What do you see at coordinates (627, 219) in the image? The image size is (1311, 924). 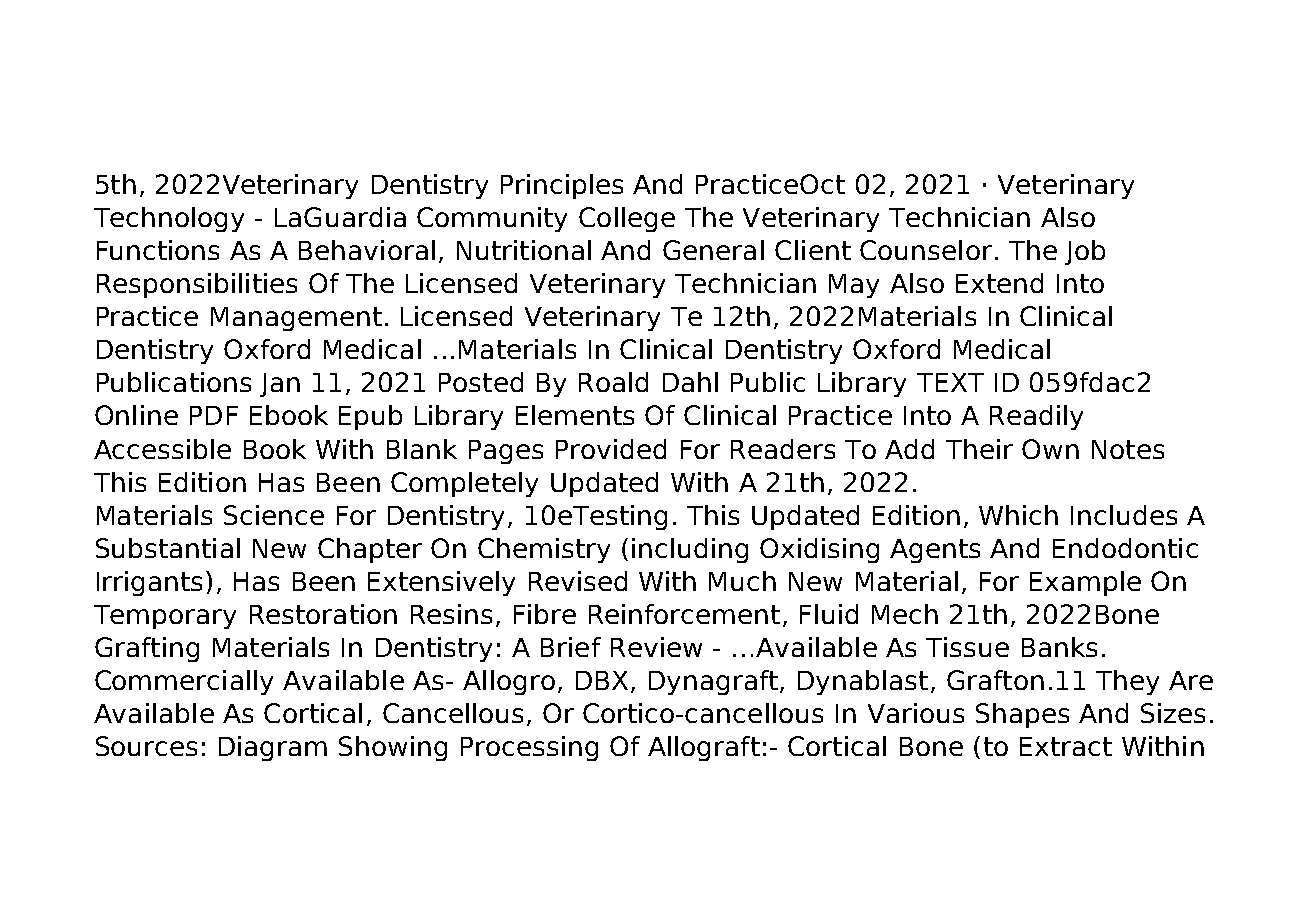 I see `College` at bounding box center [627, 219].
